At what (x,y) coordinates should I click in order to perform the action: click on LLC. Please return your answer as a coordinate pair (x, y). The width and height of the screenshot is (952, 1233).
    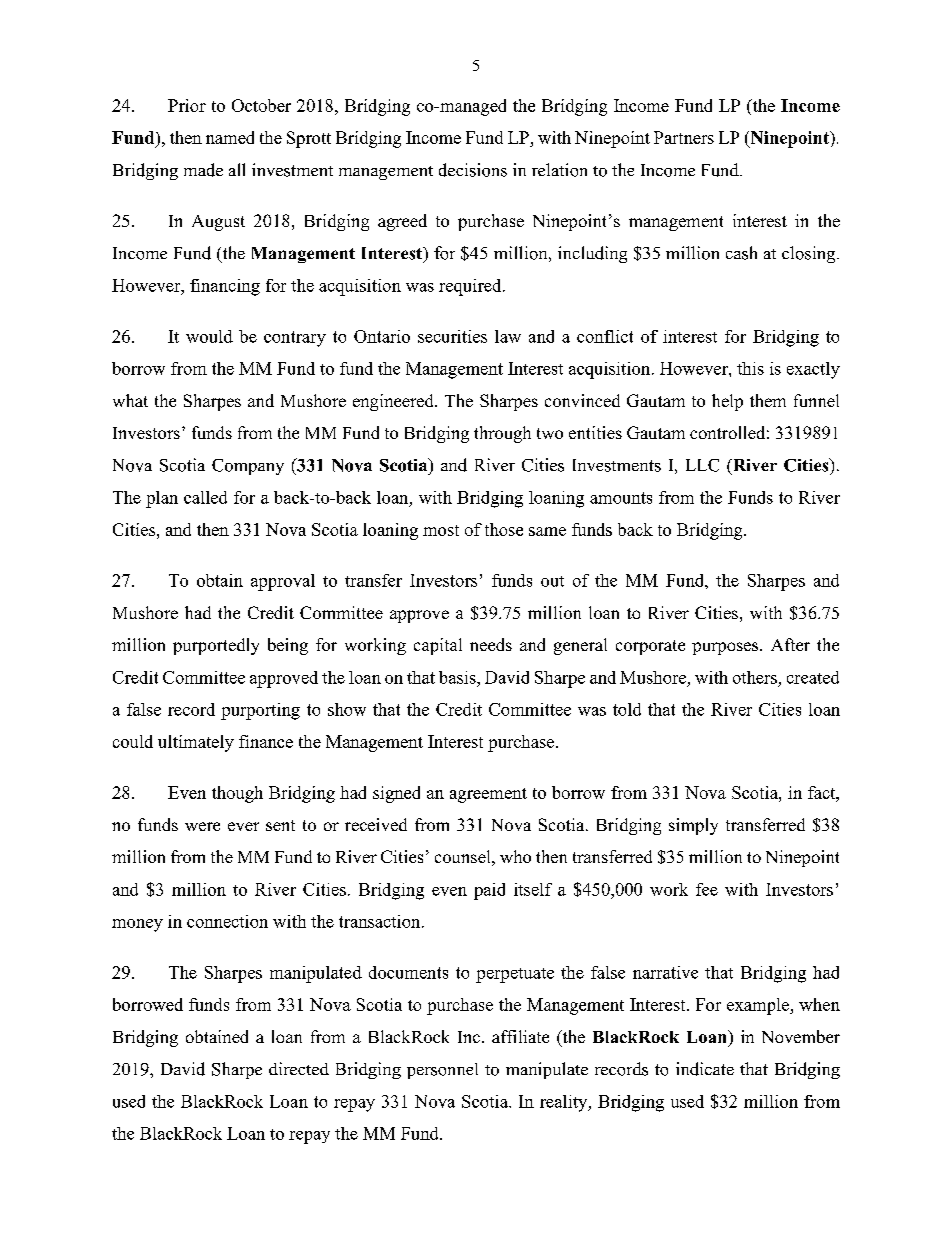
    Looking at the image, I should click on (702, 465).
